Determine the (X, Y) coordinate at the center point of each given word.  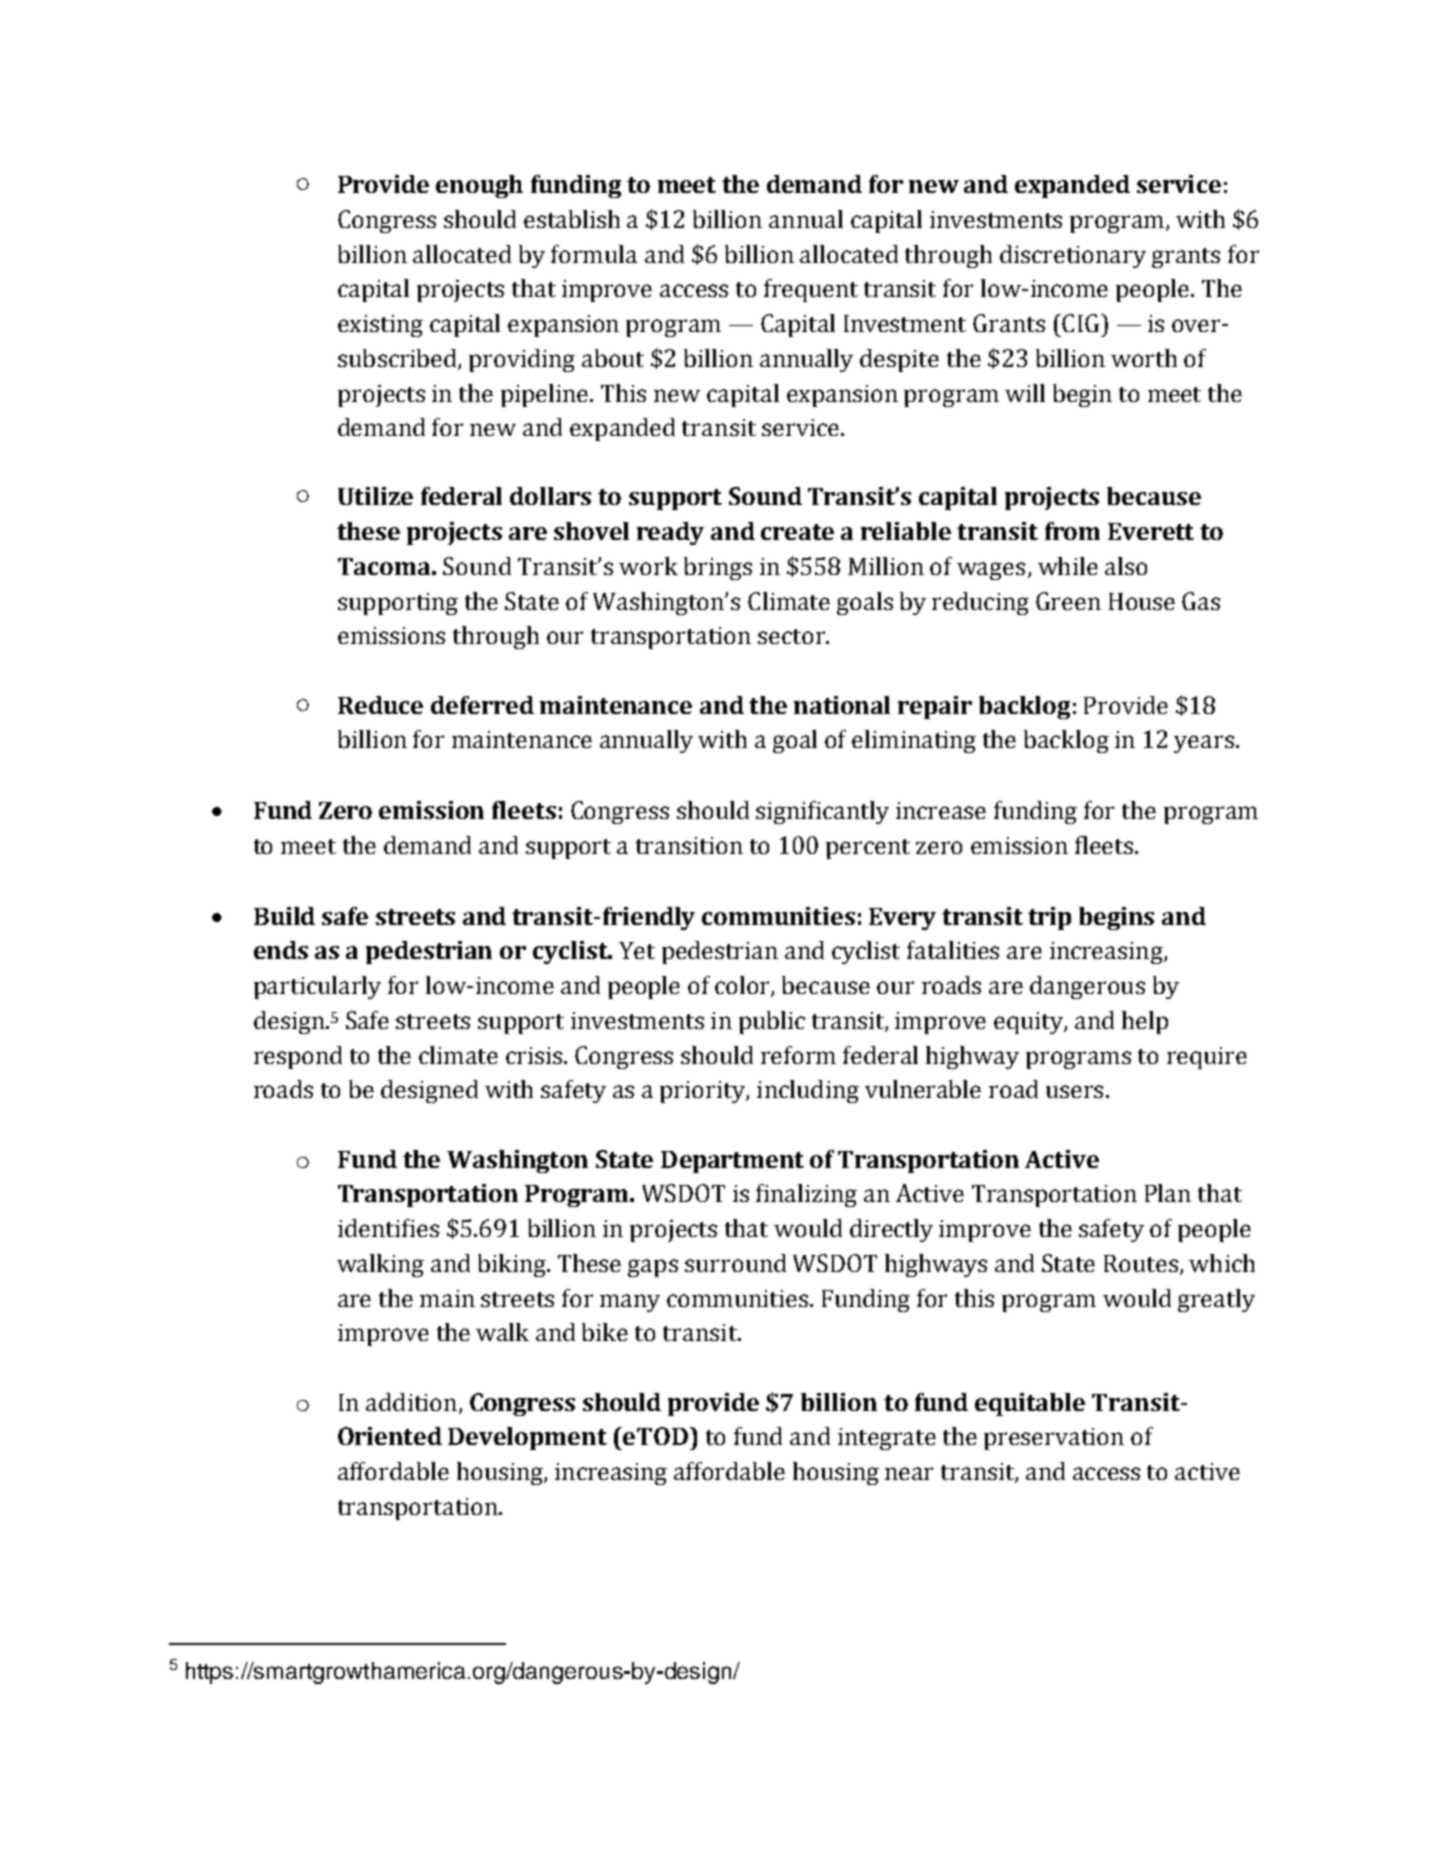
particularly (317, 987)
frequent (811, 290)
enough (479, 186)
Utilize (375, 496)
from (1072, 531)
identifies (388, 1228)
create (797, 532)
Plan (1168, 1193)
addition (411, 1402)
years (1204, 744)
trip (1049, 918)
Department (732, 1162)
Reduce (380, 705)
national (842, 705)
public (772, 1022)
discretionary (1073, 256)
